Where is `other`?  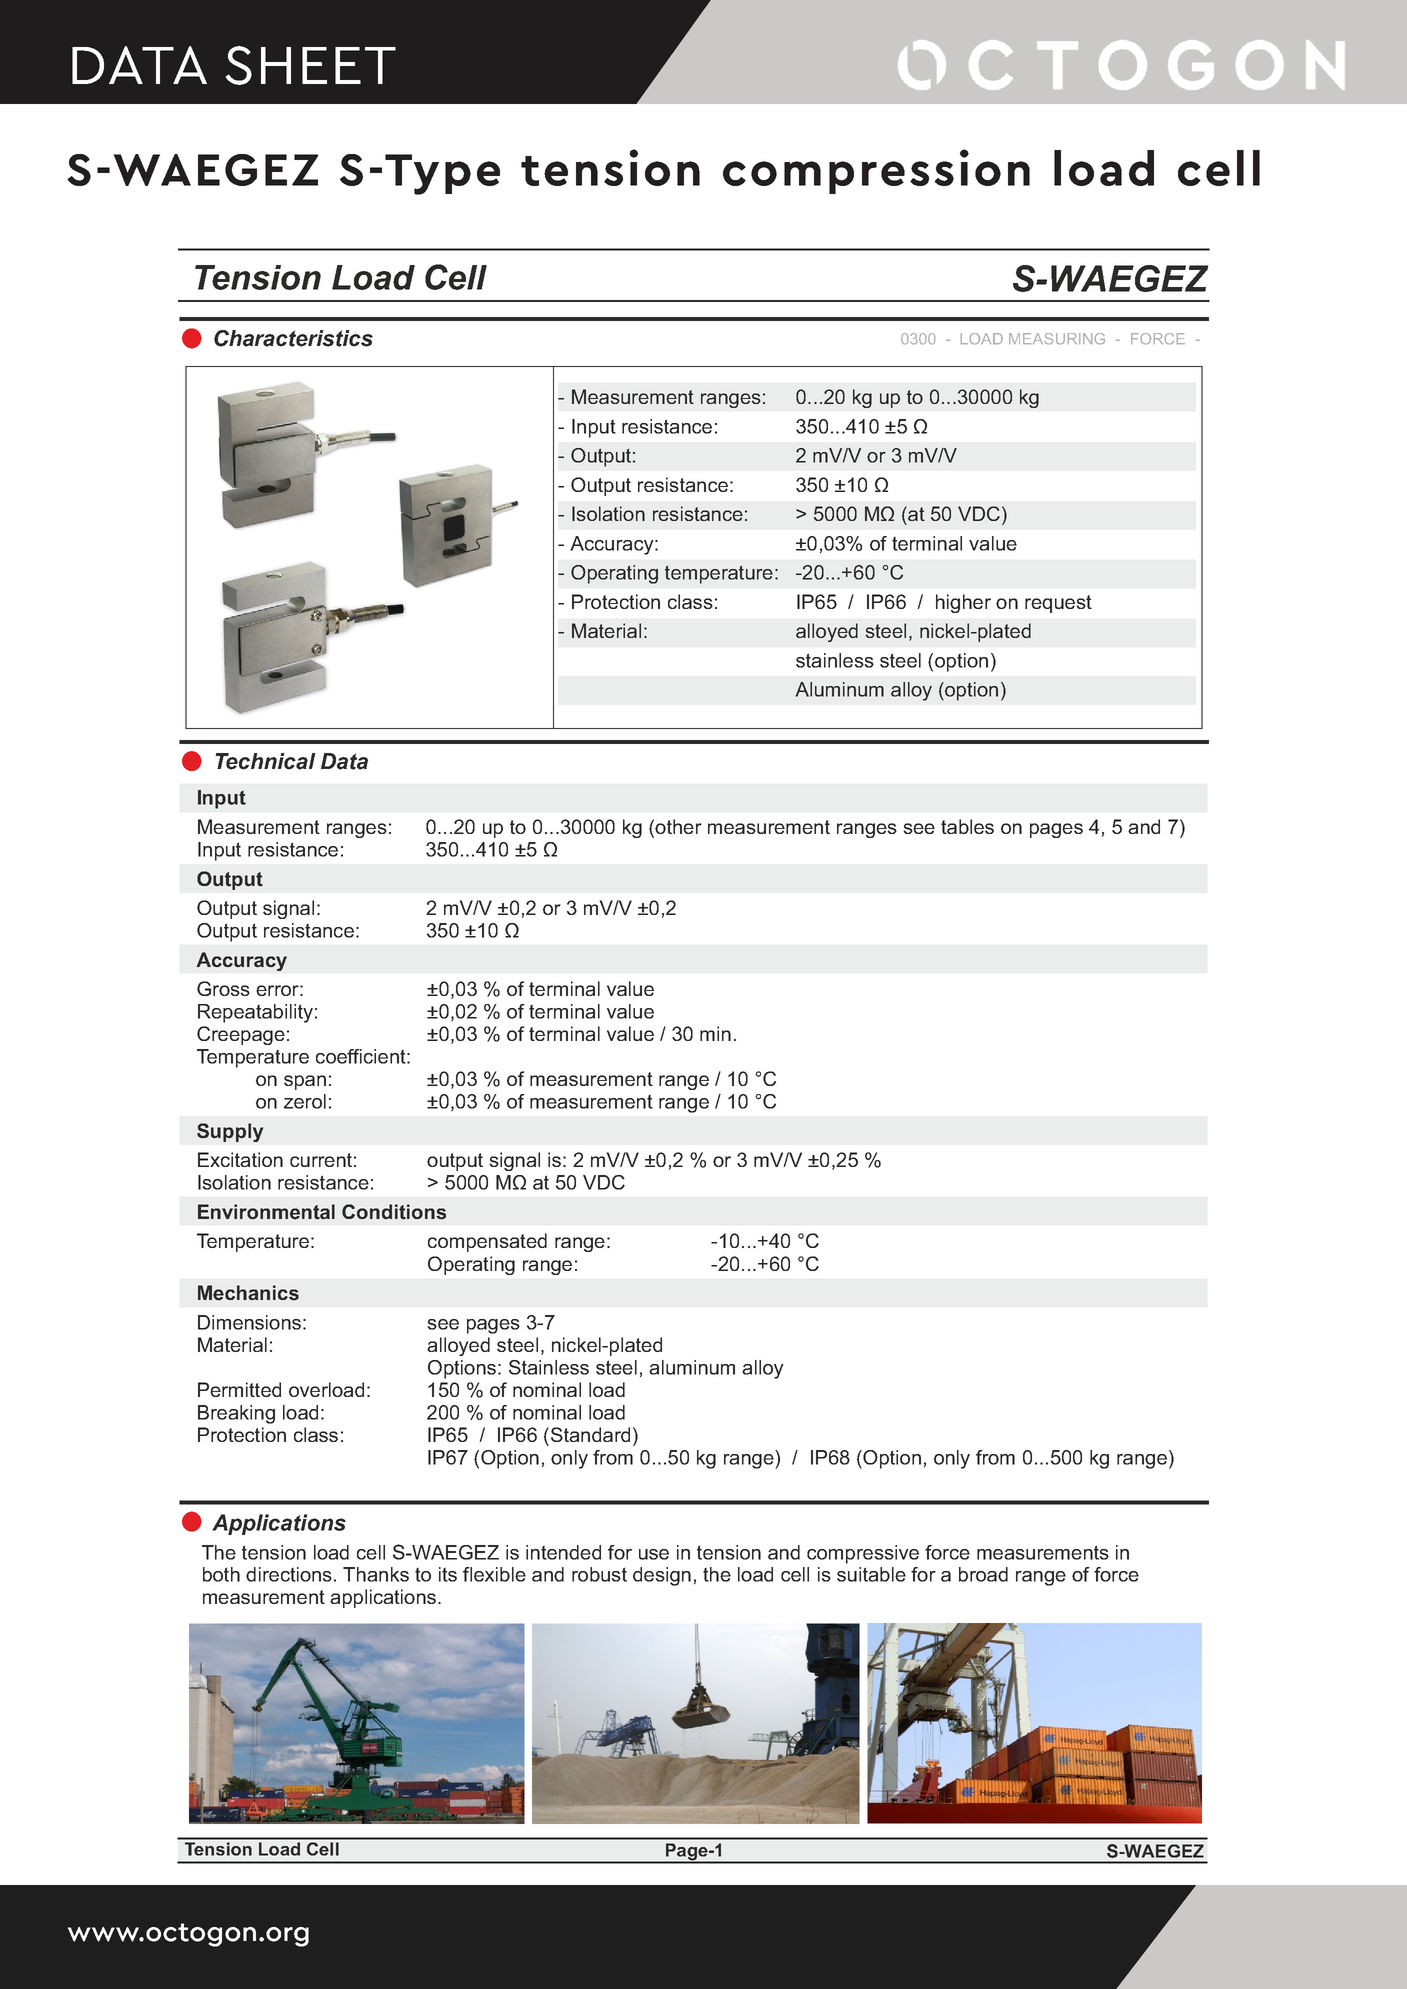 other is located at coordinates (677, 828).
